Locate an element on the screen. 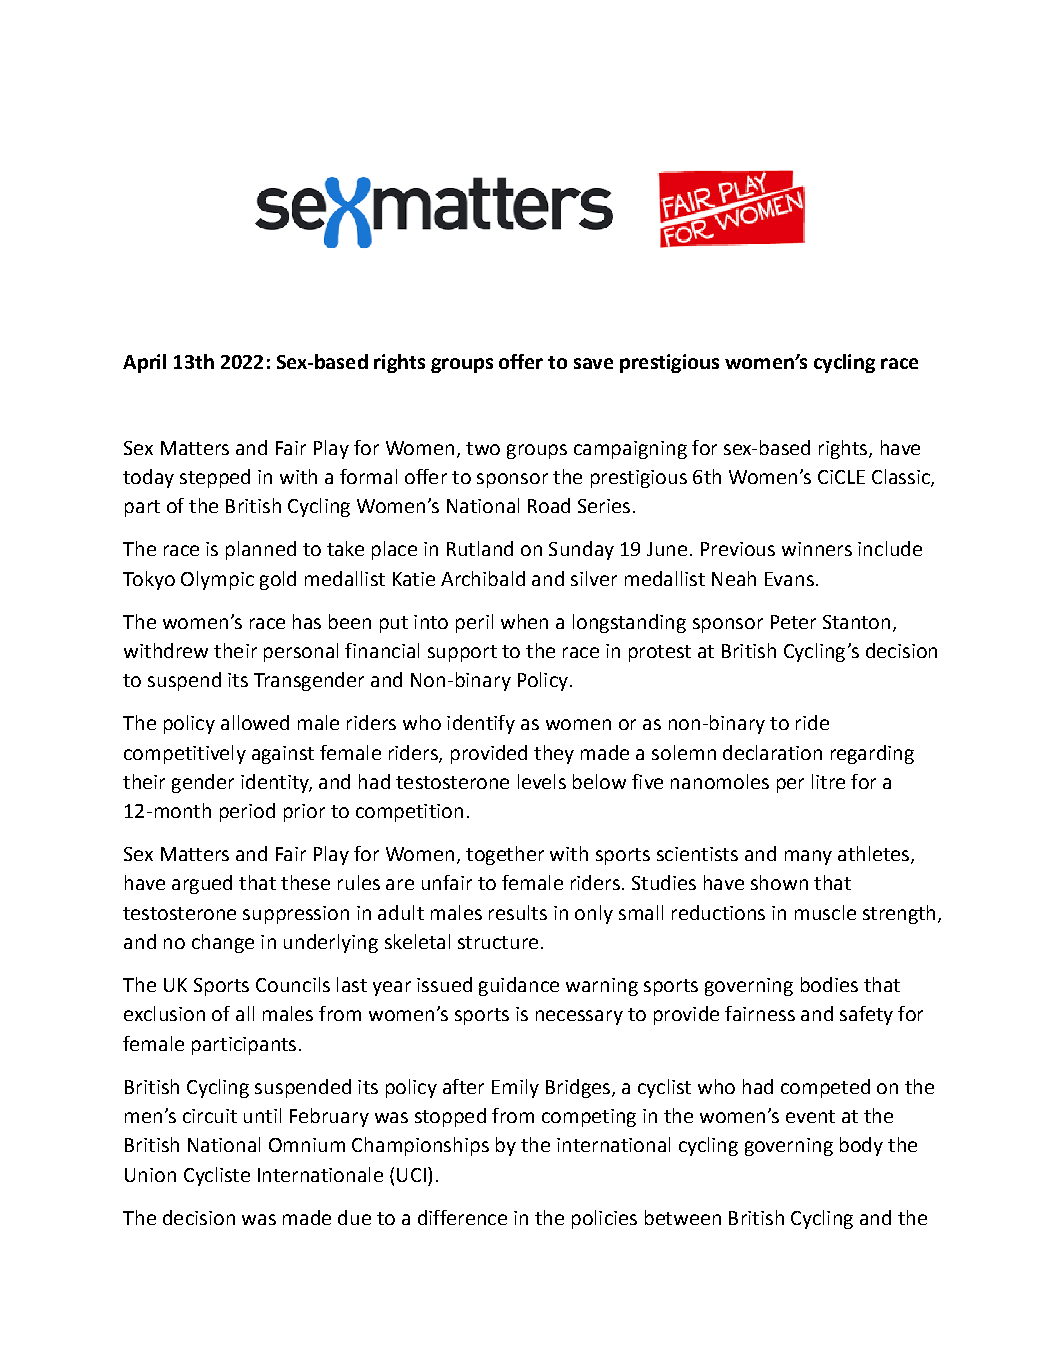 The image size is (1047, 1355). Peter is located at coordinates (793, 622).
